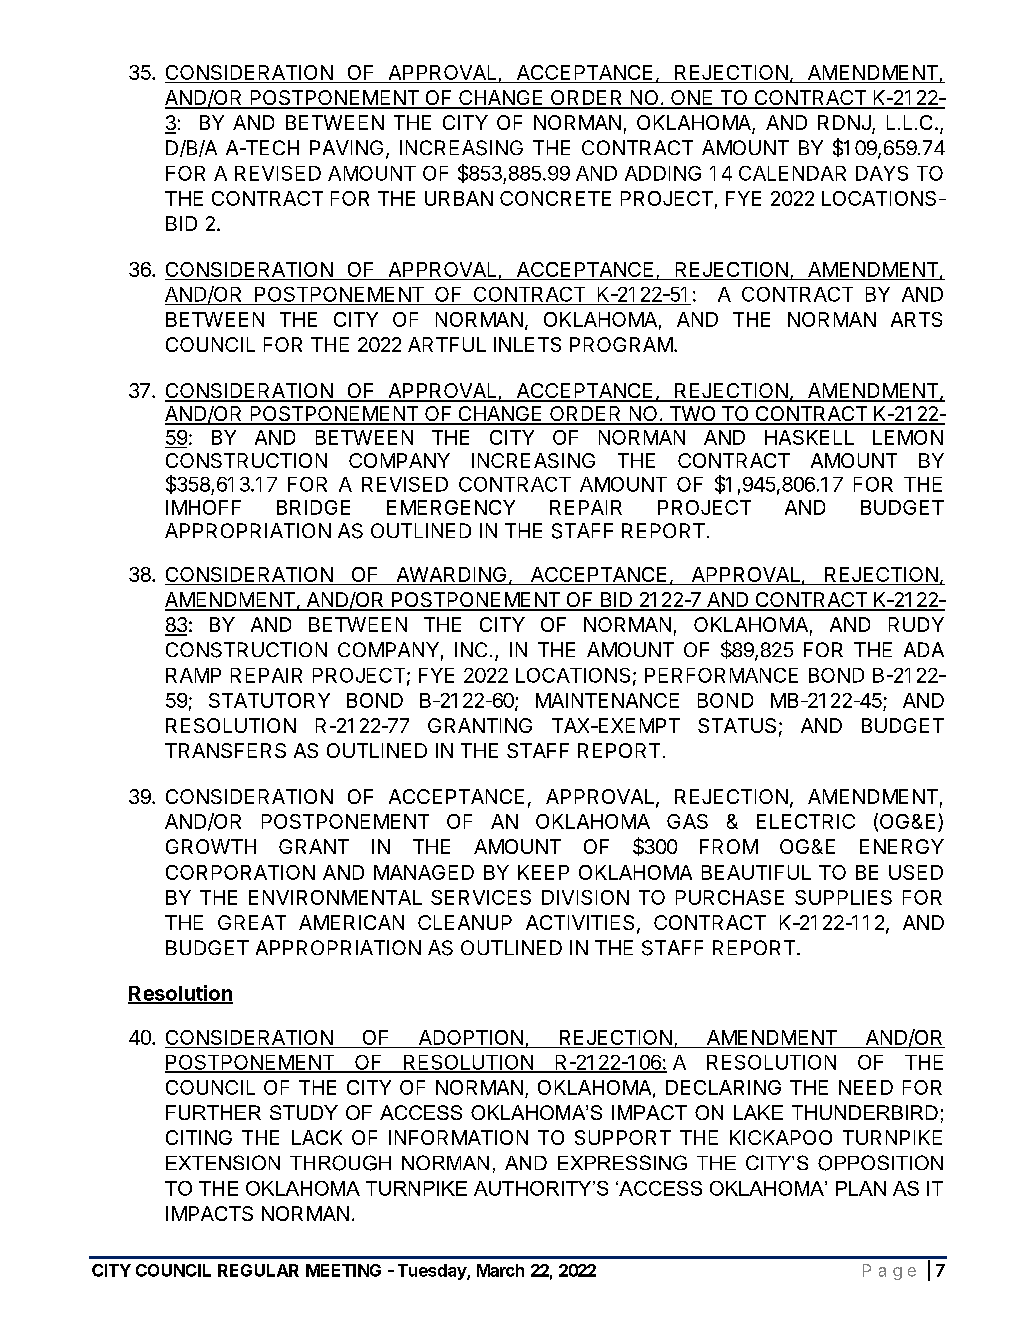 The image size is (1036, 1341). What do you see at coordinates (737, 725) in the page?
I see `STATUS` at bounding box center [737, 725].
